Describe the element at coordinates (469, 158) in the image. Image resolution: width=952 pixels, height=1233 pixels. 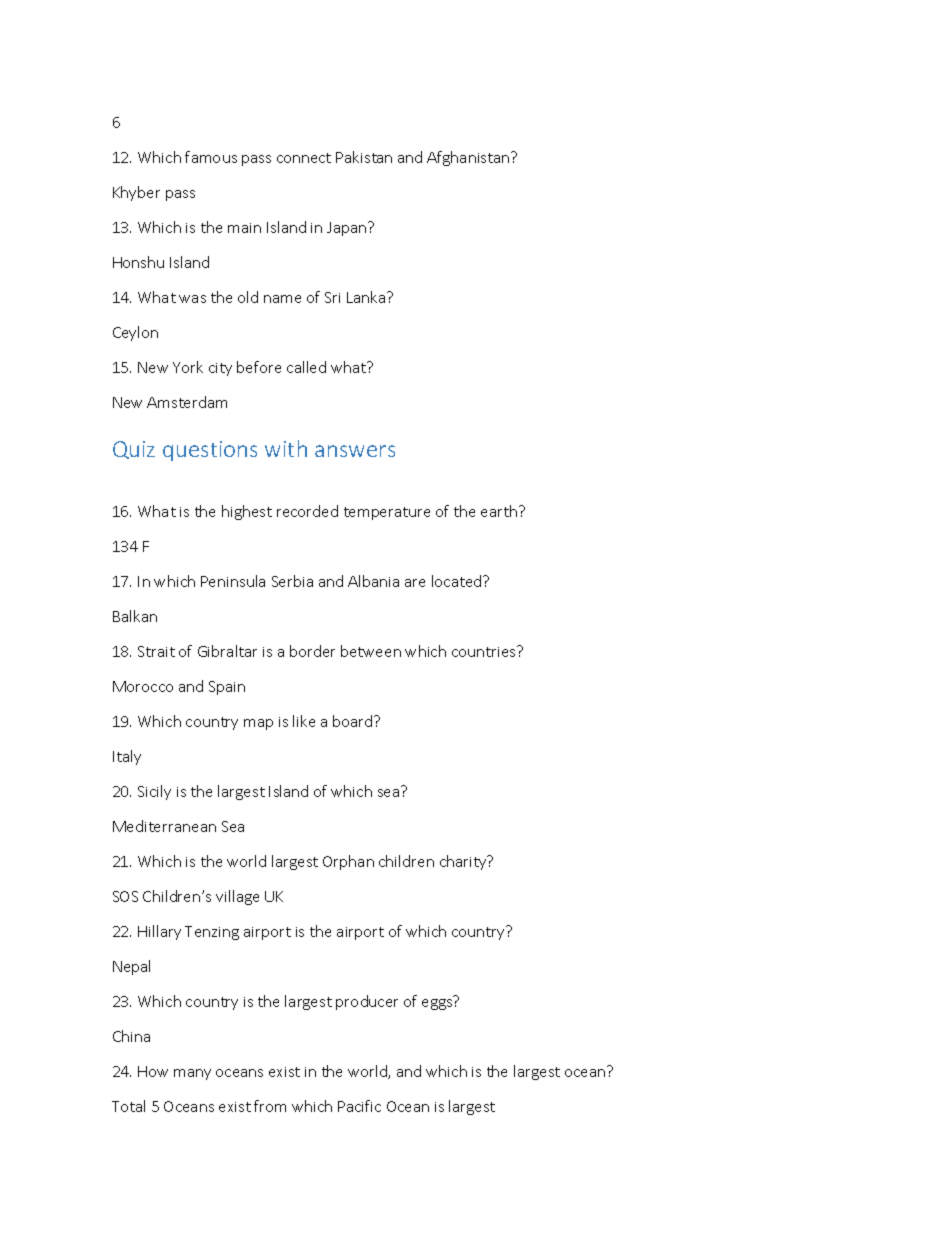
I see `Afghanistan` at that location.
